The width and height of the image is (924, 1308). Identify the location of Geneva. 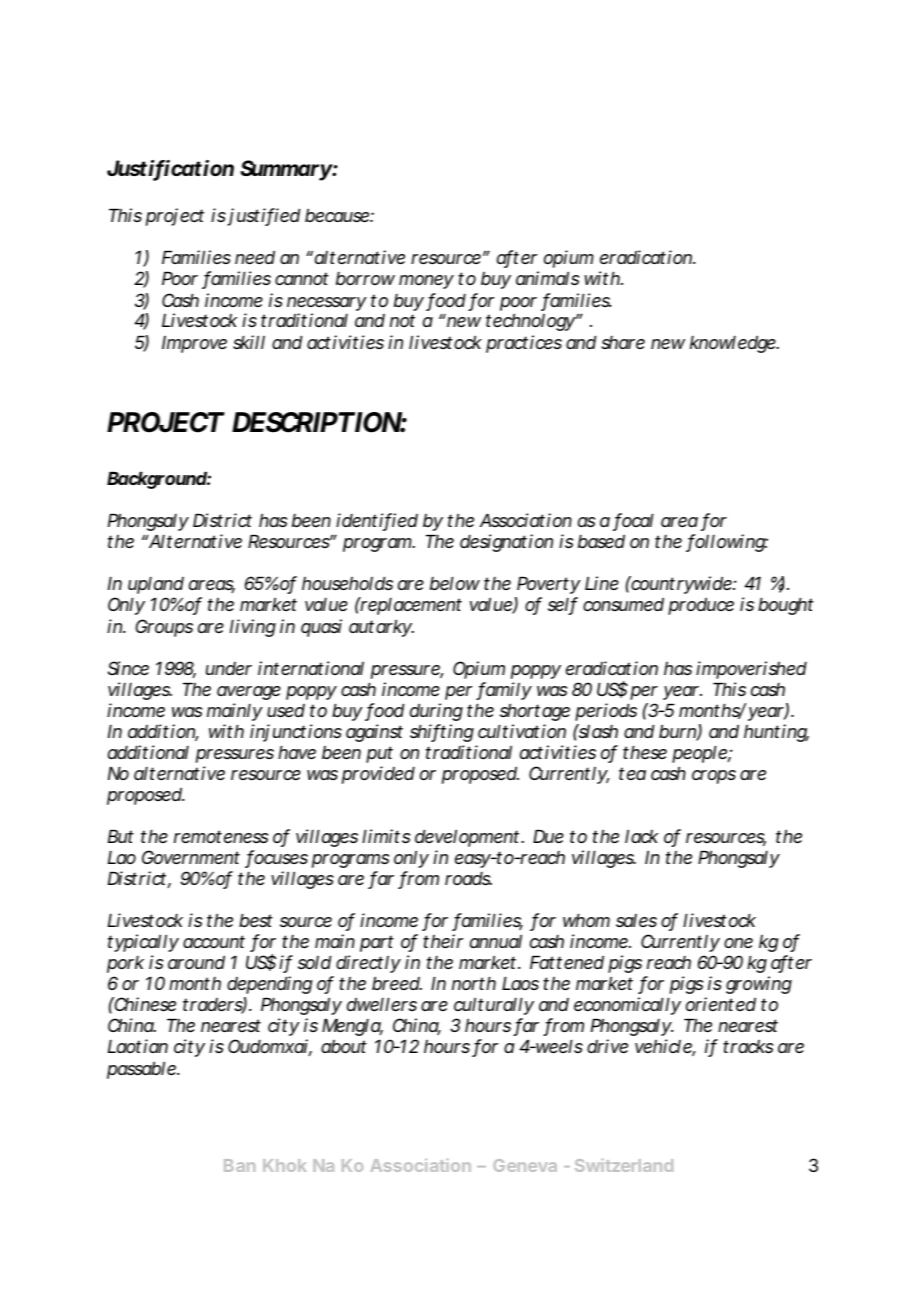
(525, 1165).
